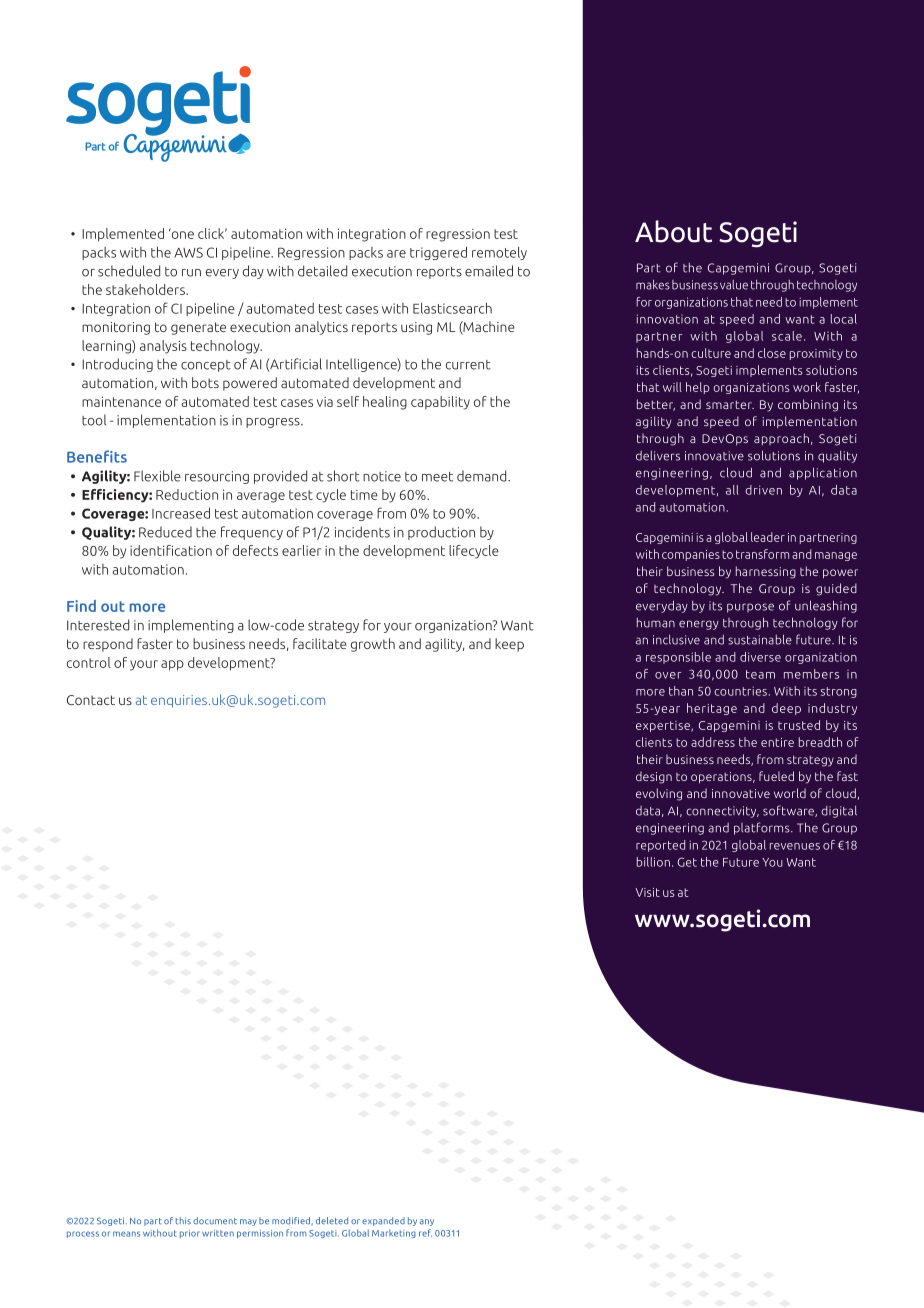 The image size is (924, 1308). Describe the element at coordinates (183, 1220) in the image. I see `this` at that location.
